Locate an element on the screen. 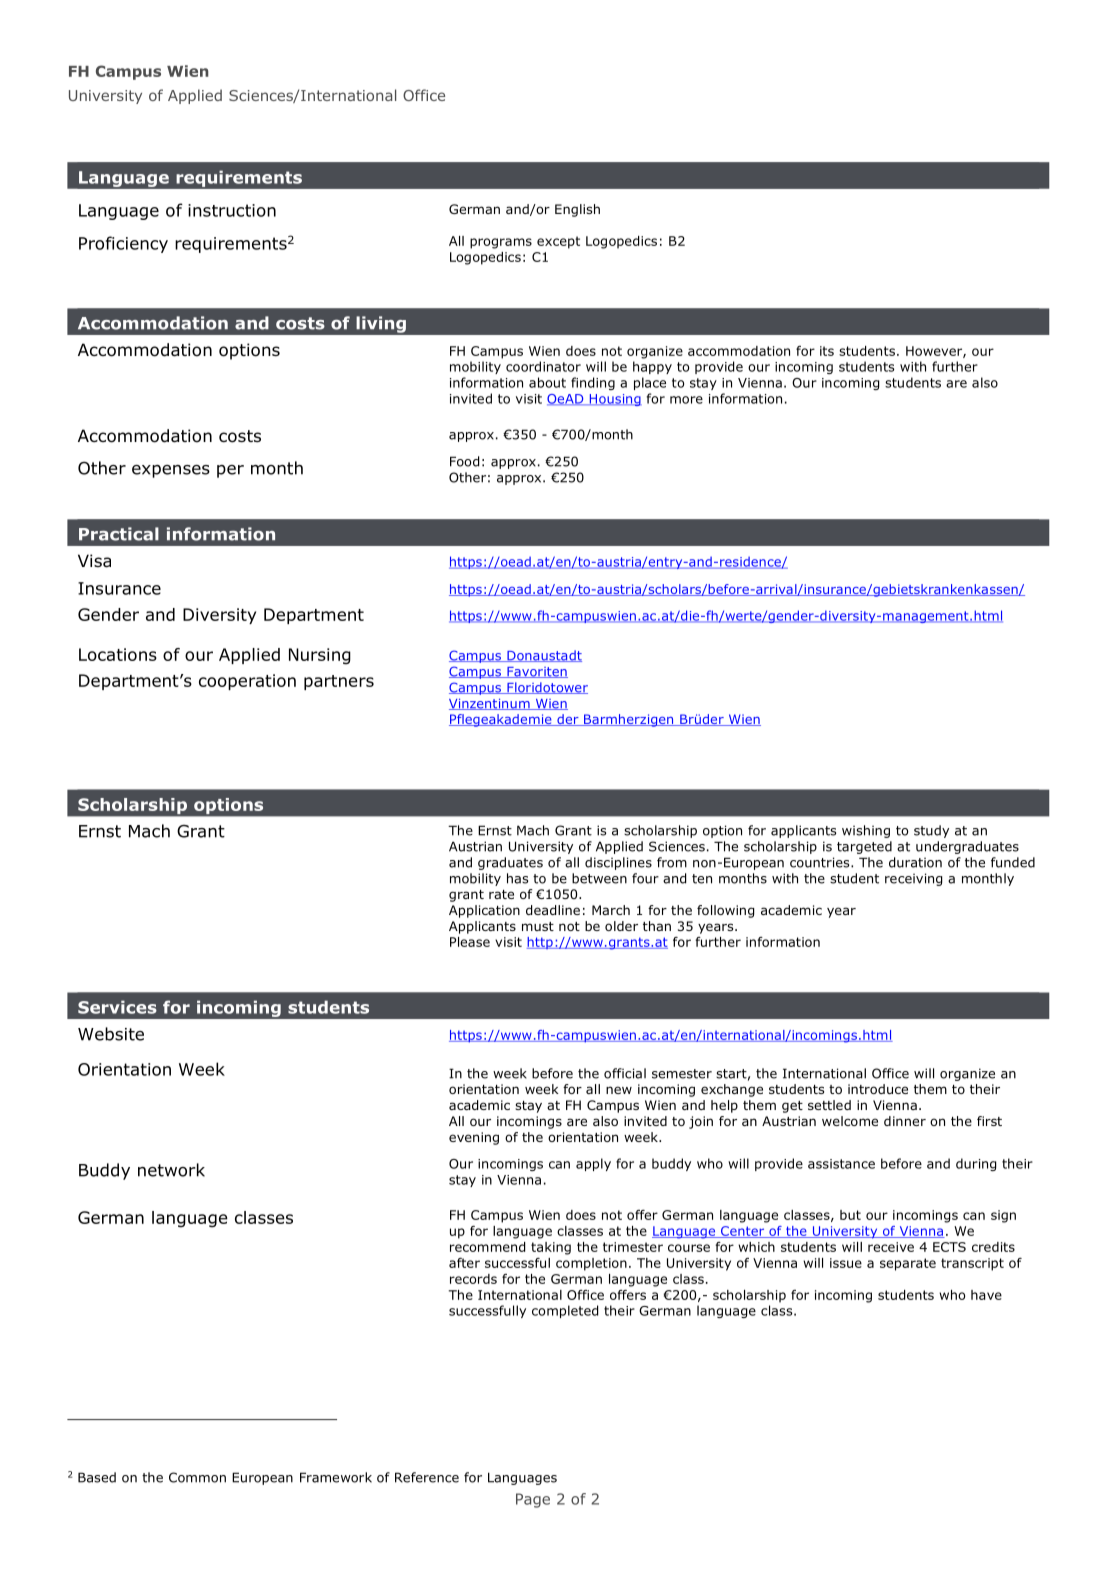  official is located at coordinates (625, 1073).
